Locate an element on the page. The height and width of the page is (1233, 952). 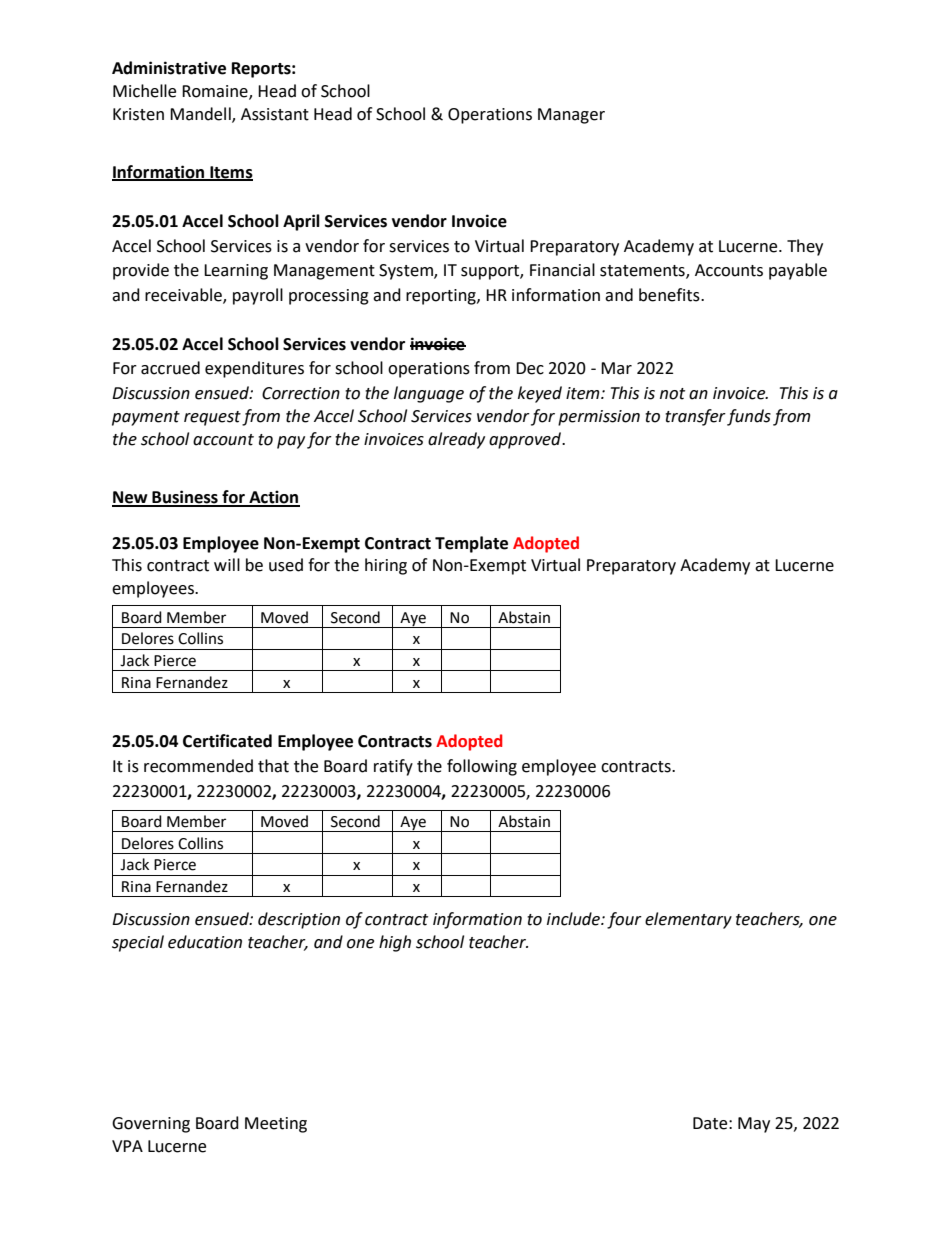
accrued is located at coordinates (170, 368).
